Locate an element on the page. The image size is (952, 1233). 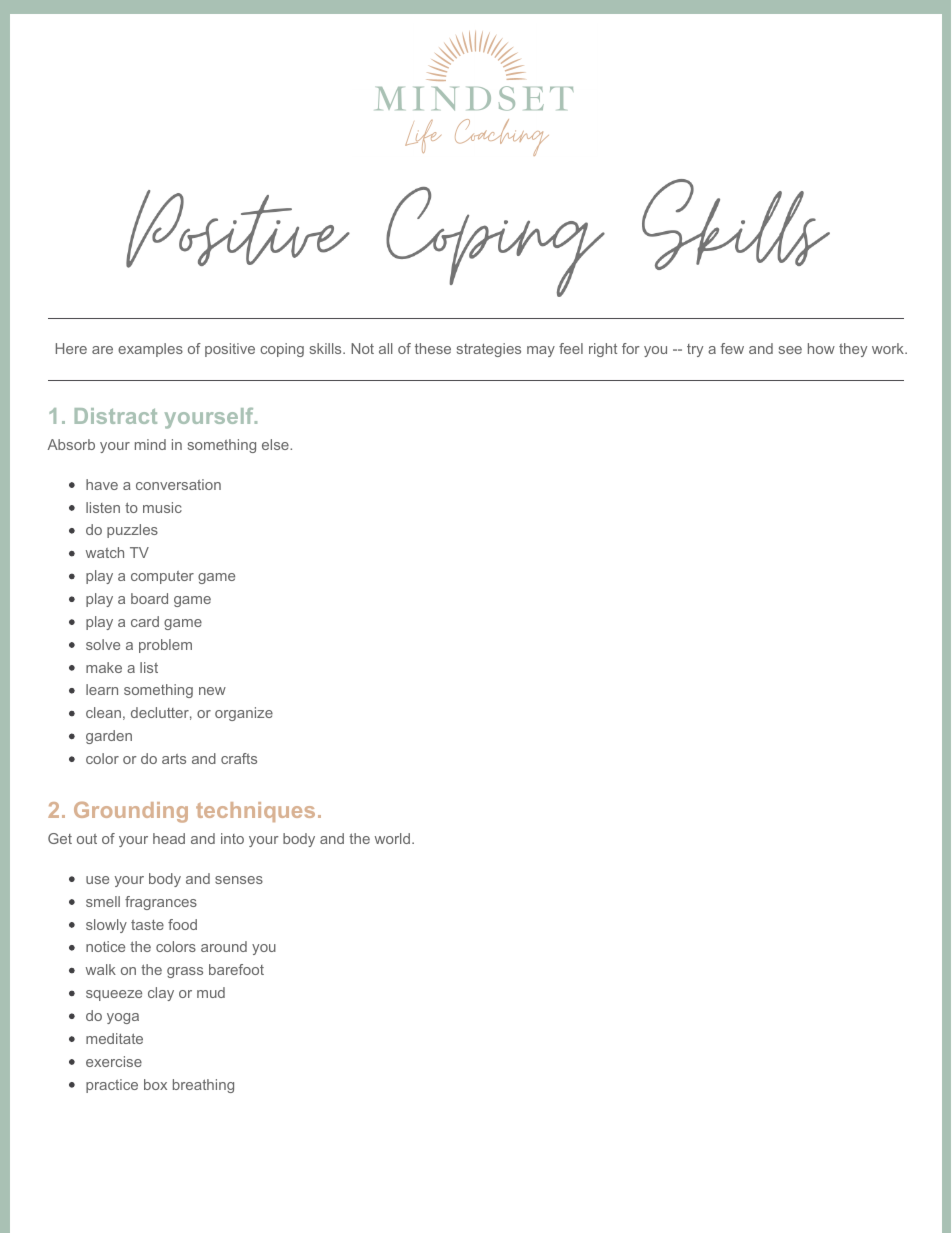
examples is located at coordinates (150, 350).
